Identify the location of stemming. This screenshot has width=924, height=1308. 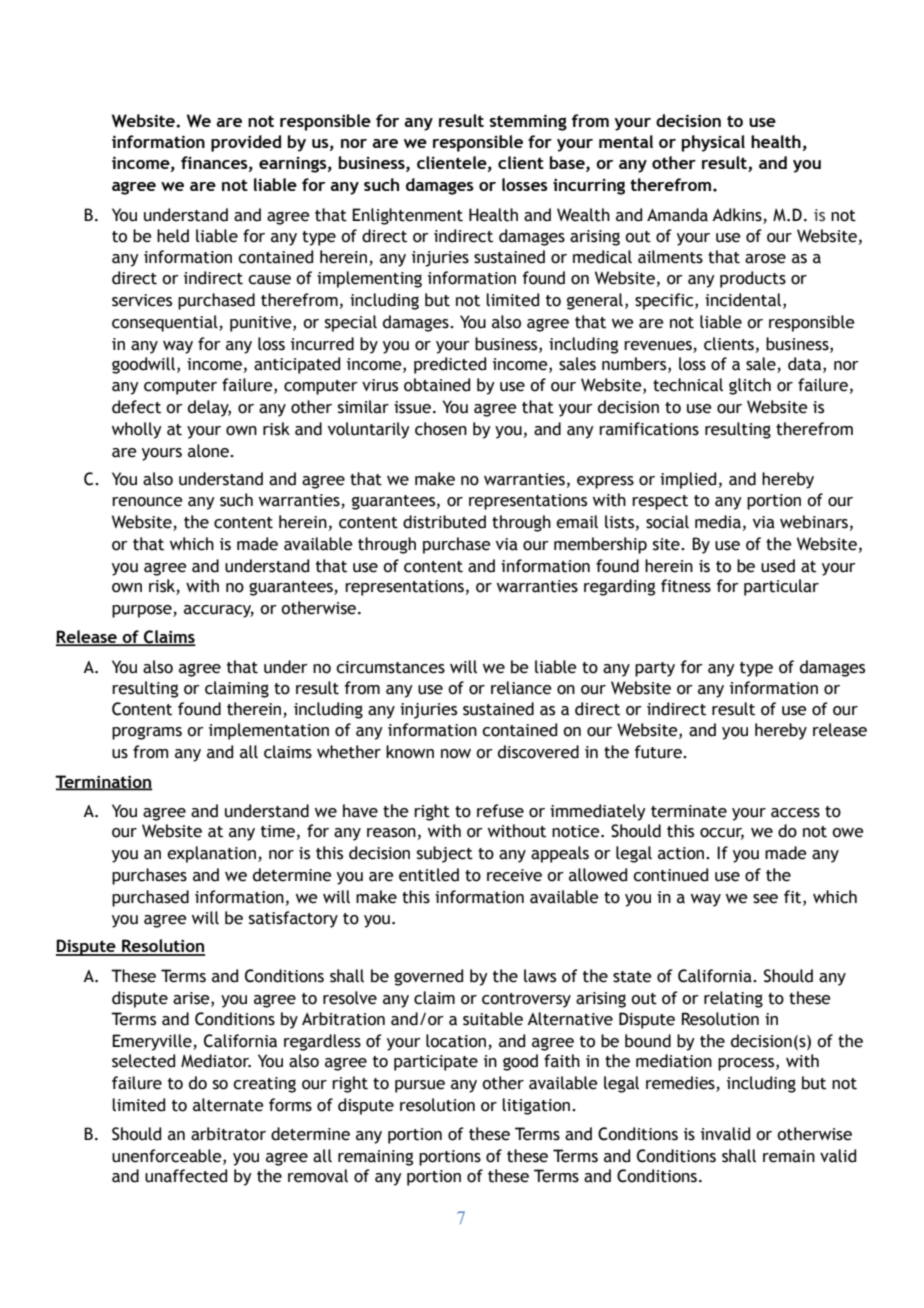
(528, 122).
